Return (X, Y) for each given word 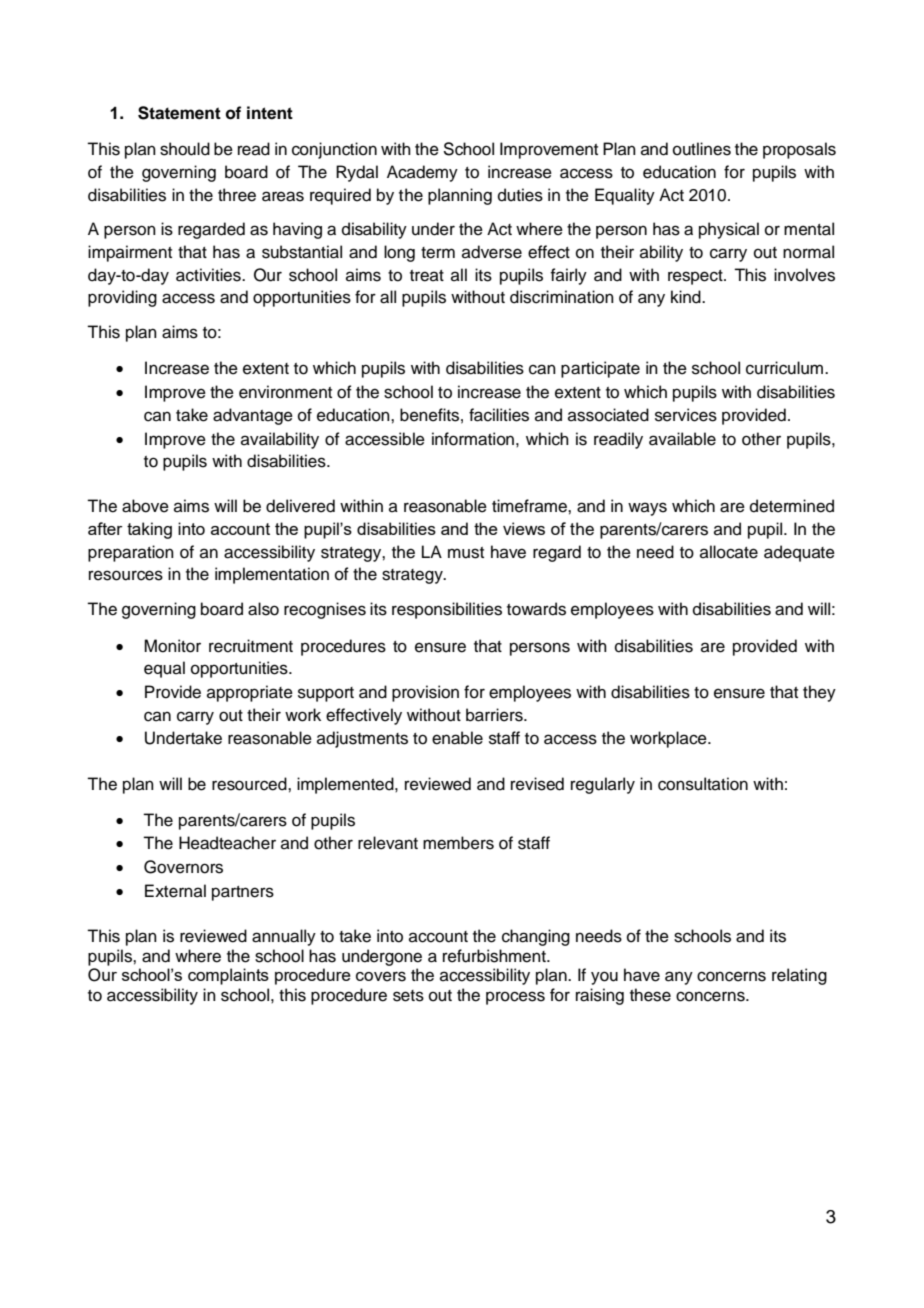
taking (149, 530)
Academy (422, 173)
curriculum (786, 368)
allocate (729, 552)
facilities (499, 415)
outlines (702, 149)
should (185, 149)
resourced (250, 784)
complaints (228, 976)
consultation (703, 784)
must (466, 553)
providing (122, 298)
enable (457, 738)
